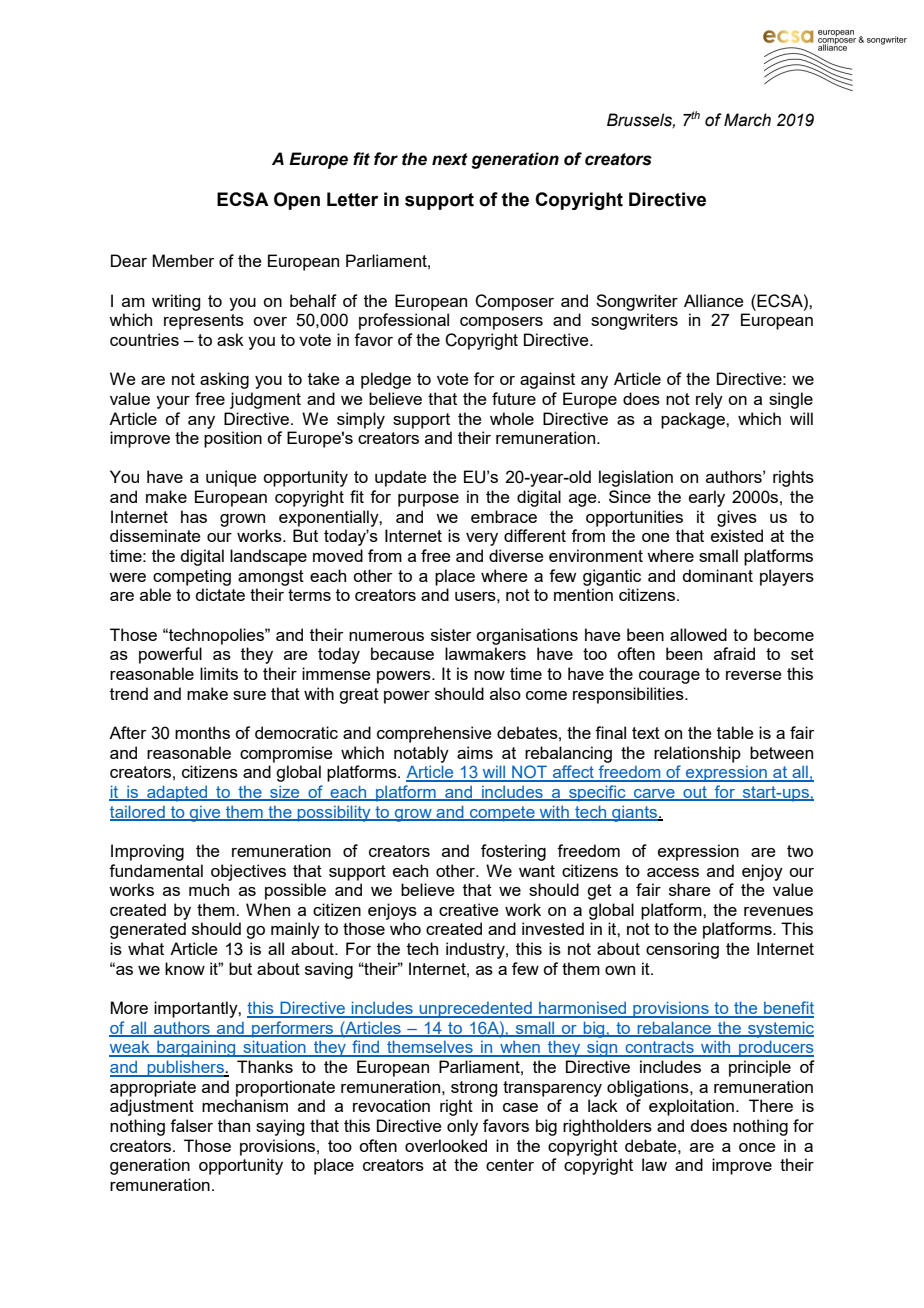 The image size is (924, 1308). I want to click on next, so click(450, 159).
